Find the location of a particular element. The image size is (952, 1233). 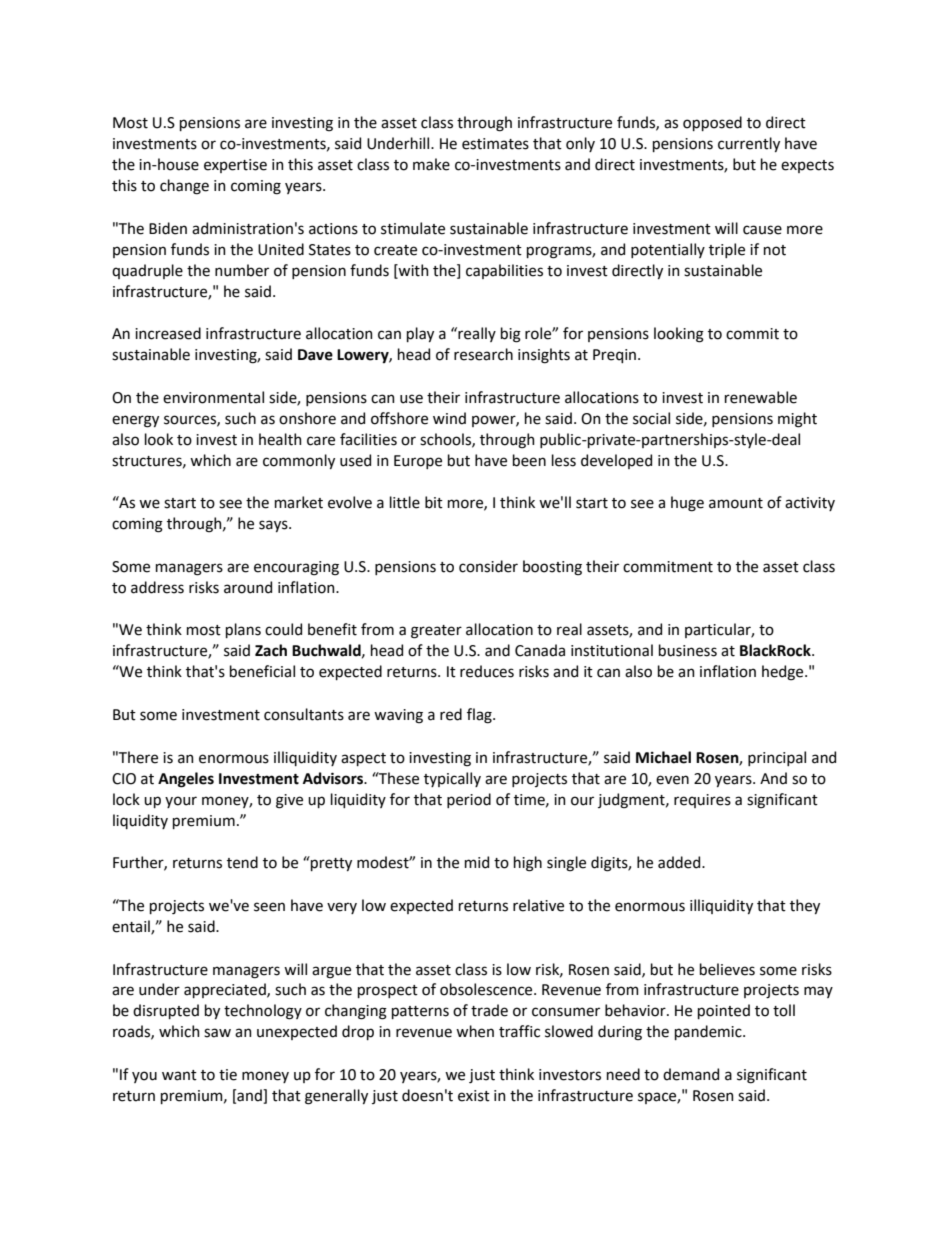

currently is located at coordinates (749, 144).
